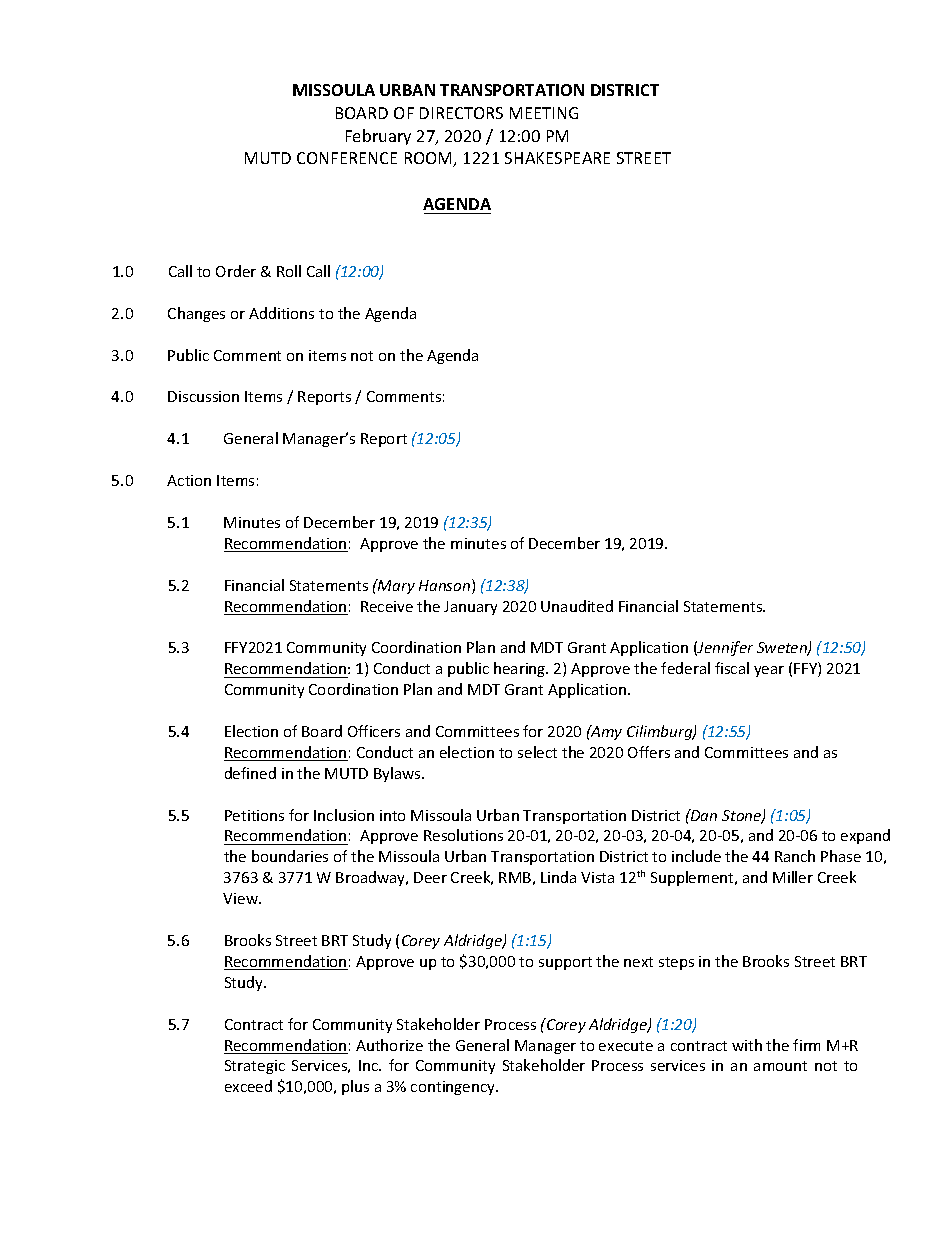 The image size is (952, 1233). Describe the element at coordinates (255, 1067) in the screenshot. I see `Strategic` at that location.
